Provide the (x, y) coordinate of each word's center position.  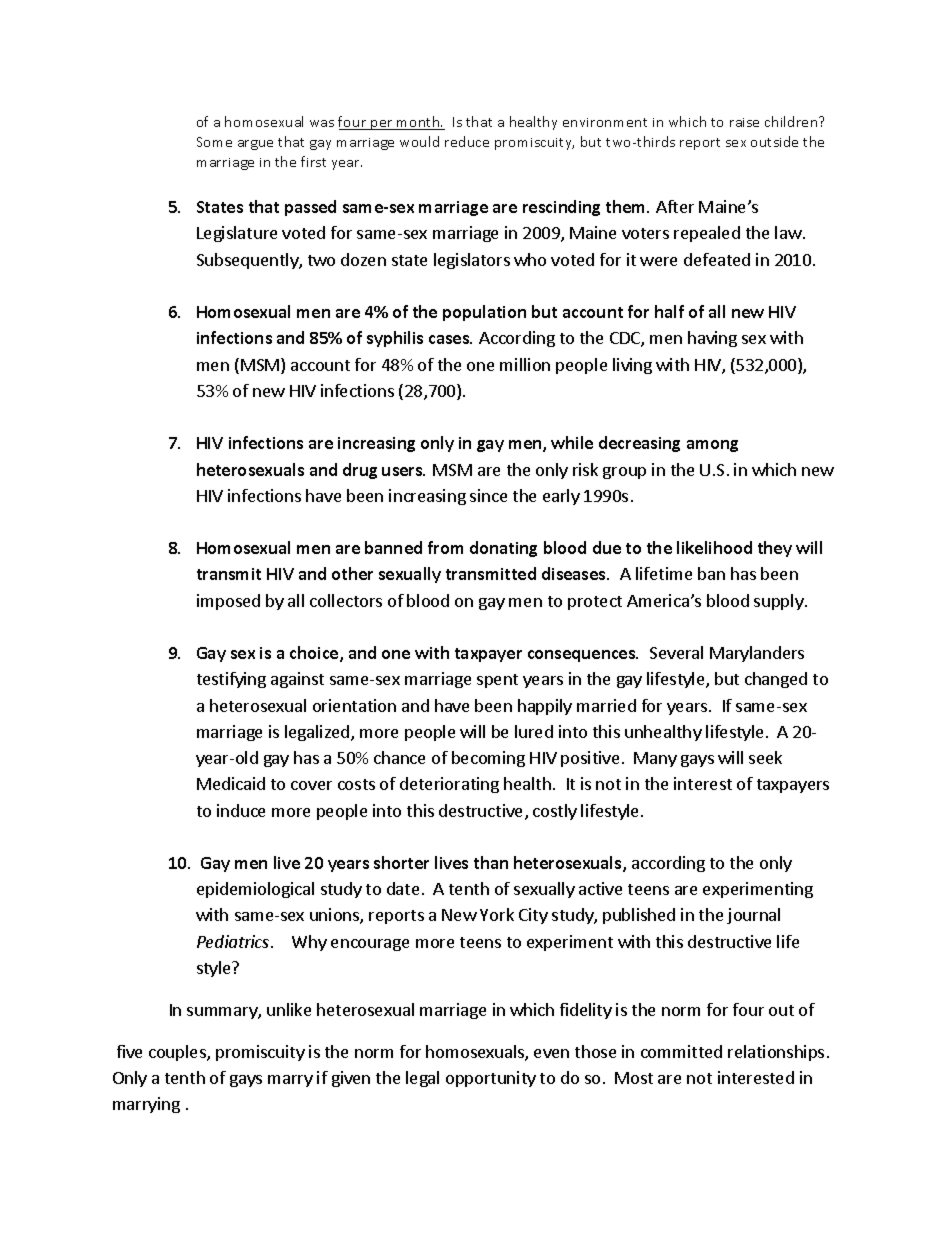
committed (681, 1051)
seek (765, 757)
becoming (488, 759)
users (403, 471)
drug (360, 471)
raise (744, 122)
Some (214, 142)
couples (178, 1053)
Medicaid (231, 783)
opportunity (491, 1079)
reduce (467, 141)
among (712, 446)
